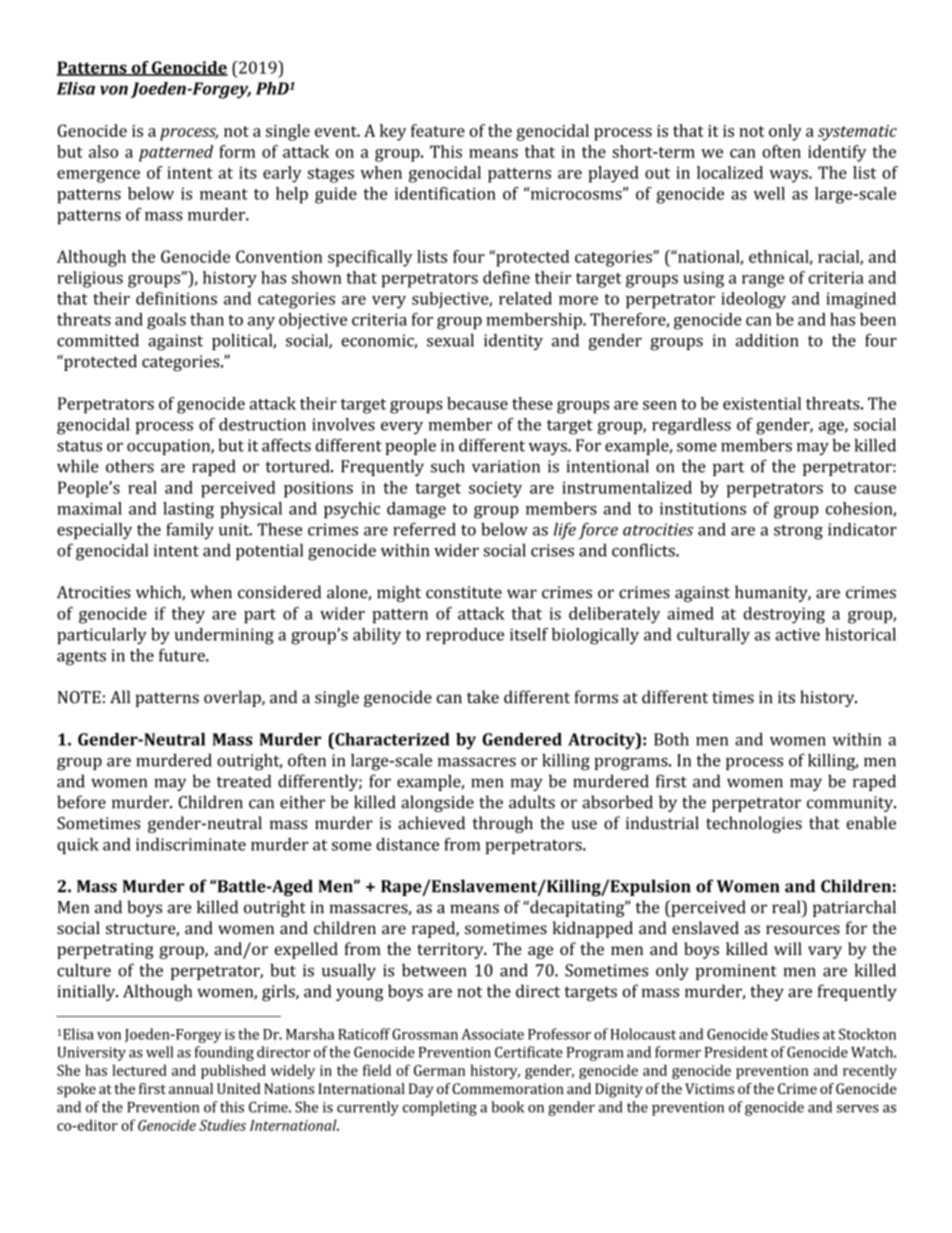  What do you see at coordinates (450, 340) in the image?
I see `sexual` at bounding box center [450, 340].
